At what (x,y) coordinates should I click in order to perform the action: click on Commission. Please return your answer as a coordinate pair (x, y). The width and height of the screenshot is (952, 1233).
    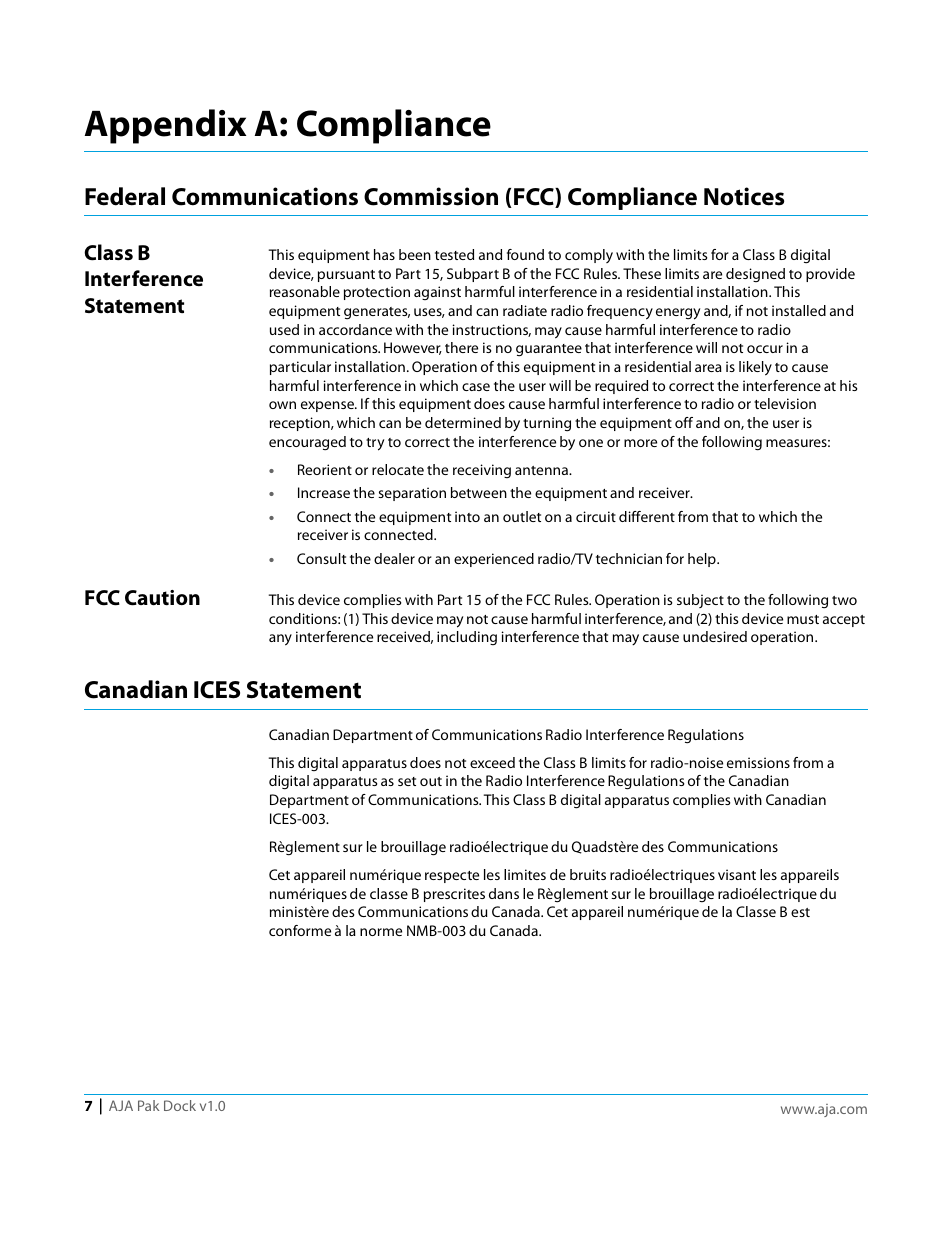
    Looking at the image, I should click on (431, 196).
